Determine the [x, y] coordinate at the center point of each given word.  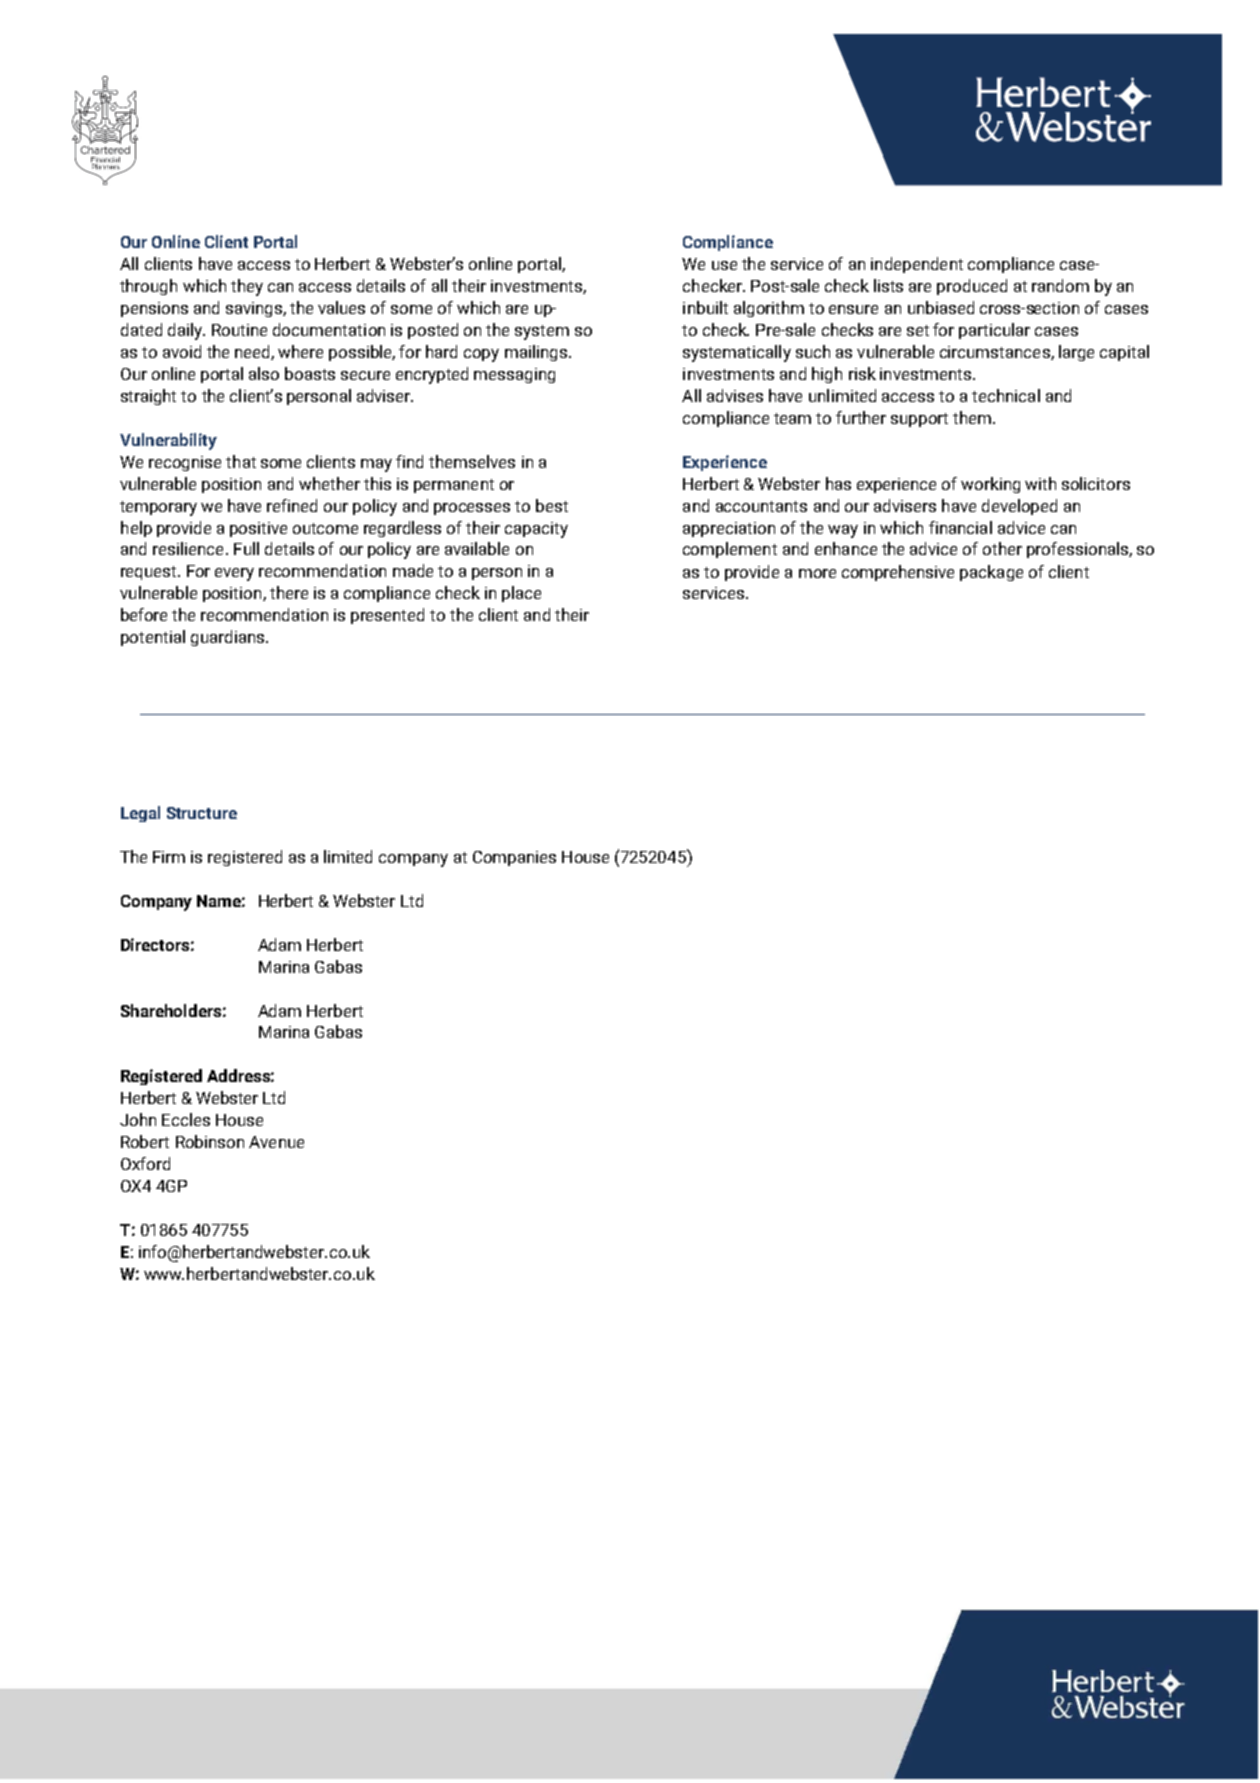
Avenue [276, 1142]
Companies [514, 858]
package [991, 573]
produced [972, 287]
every [234, 574]
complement [730, 550]
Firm [169, 857]
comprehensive [898, 573]
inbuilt [705, 307]
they [247, 287]
